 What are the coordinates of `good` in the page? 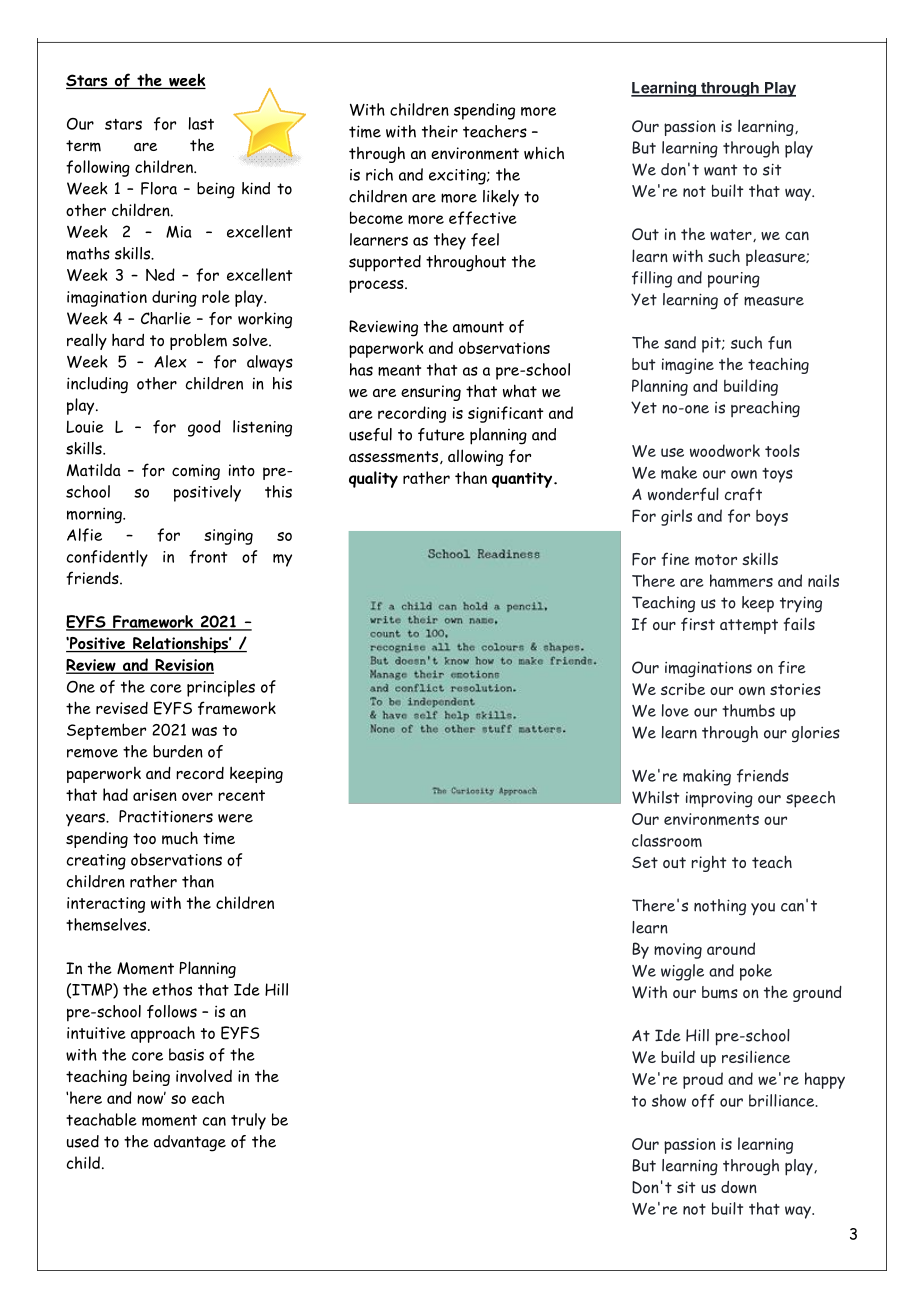 It's located at (204, 428).
